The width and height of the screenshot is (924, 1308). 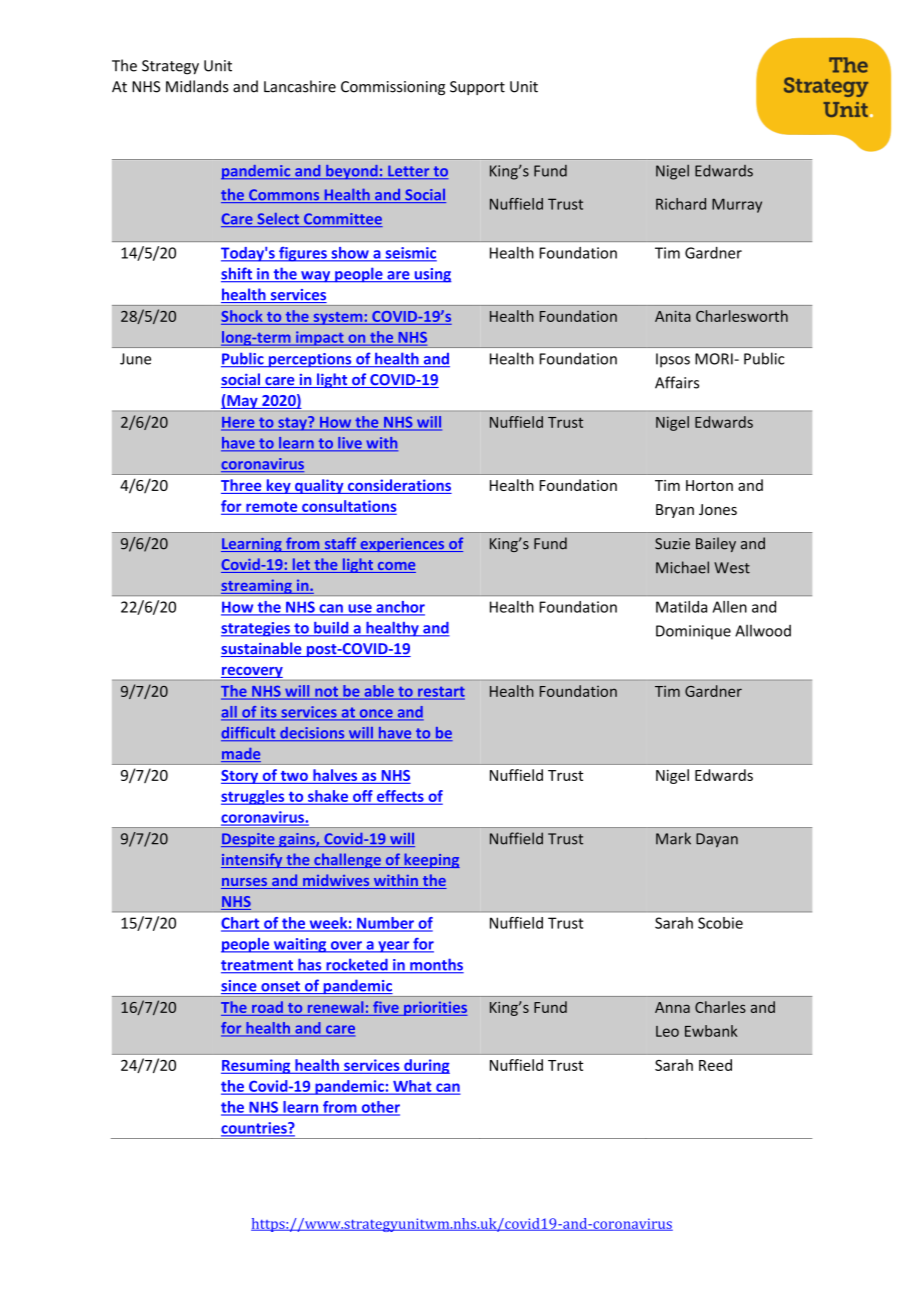 I want to click on Resuming, so click(x=257, y=1066).
